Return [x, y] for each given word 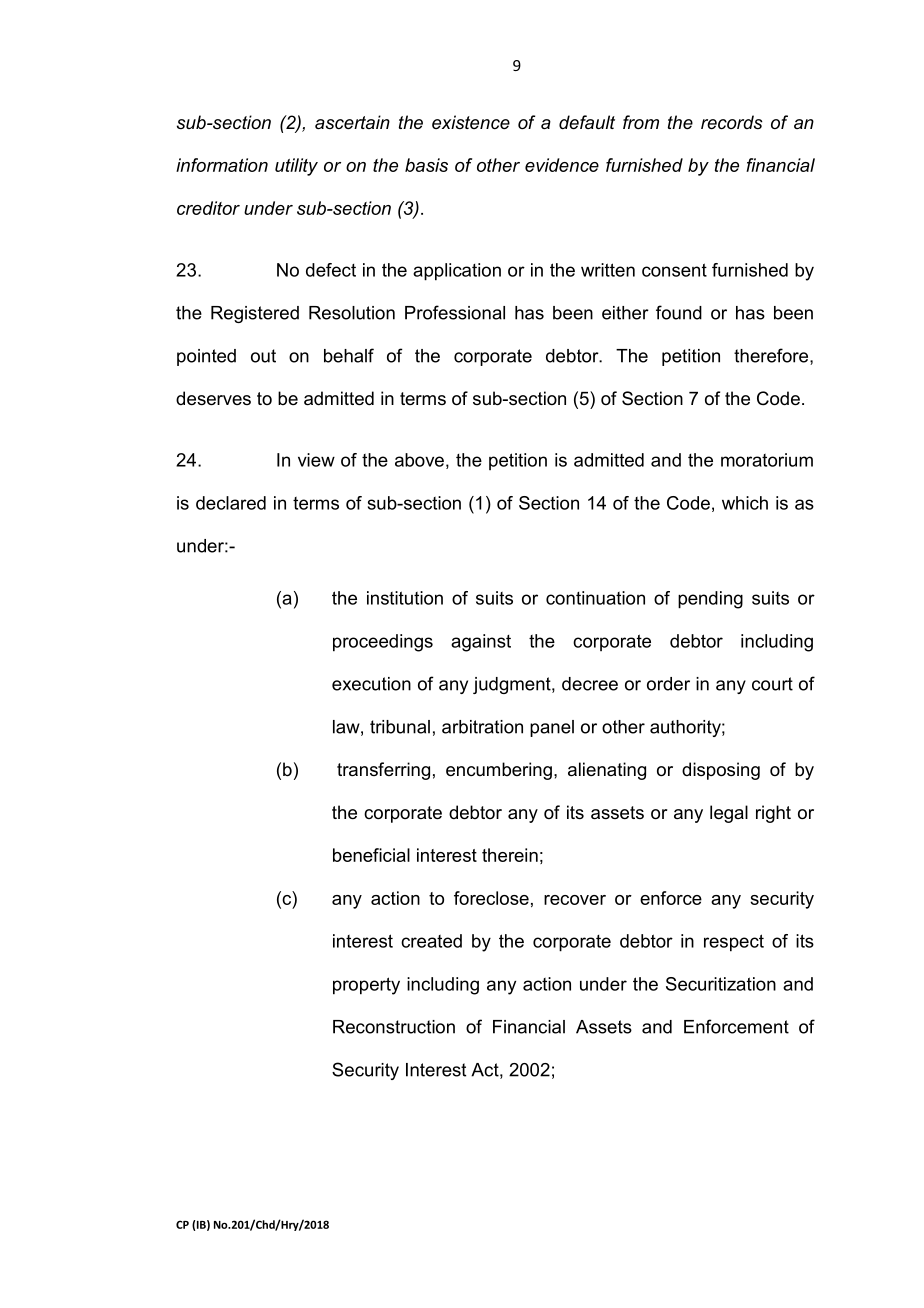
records [732, 122]
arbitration [482, 727]
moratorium [767, 460]
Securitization [721, 984]
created [431, 941]
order [668, 684]
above [419, 460]
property [366, 986]
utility [296, 167]
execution [371, 684]
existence [471, 122]
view [316, 460]
